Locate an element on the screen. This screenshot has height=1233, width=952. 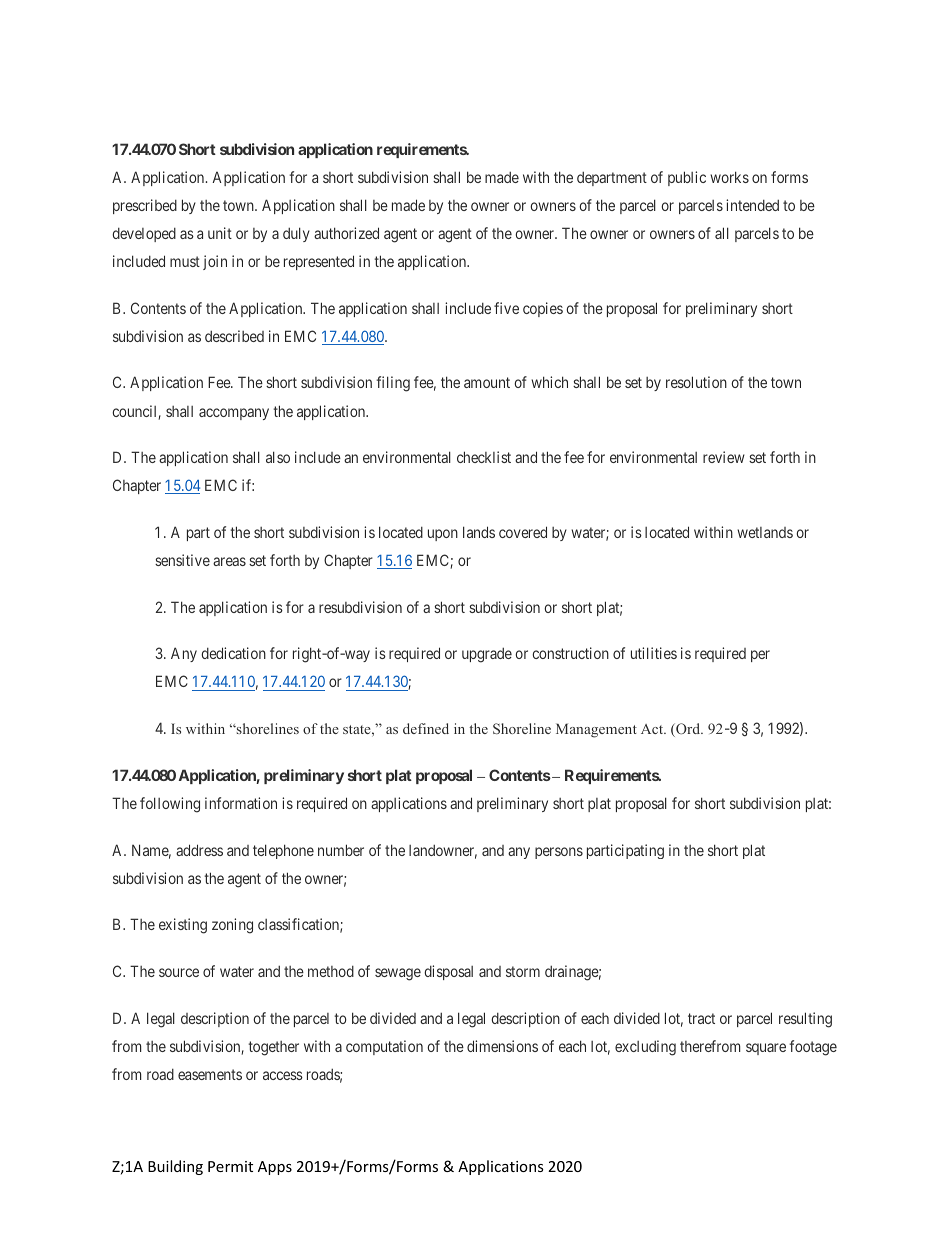
persons is located at coordinates (559, 853).
